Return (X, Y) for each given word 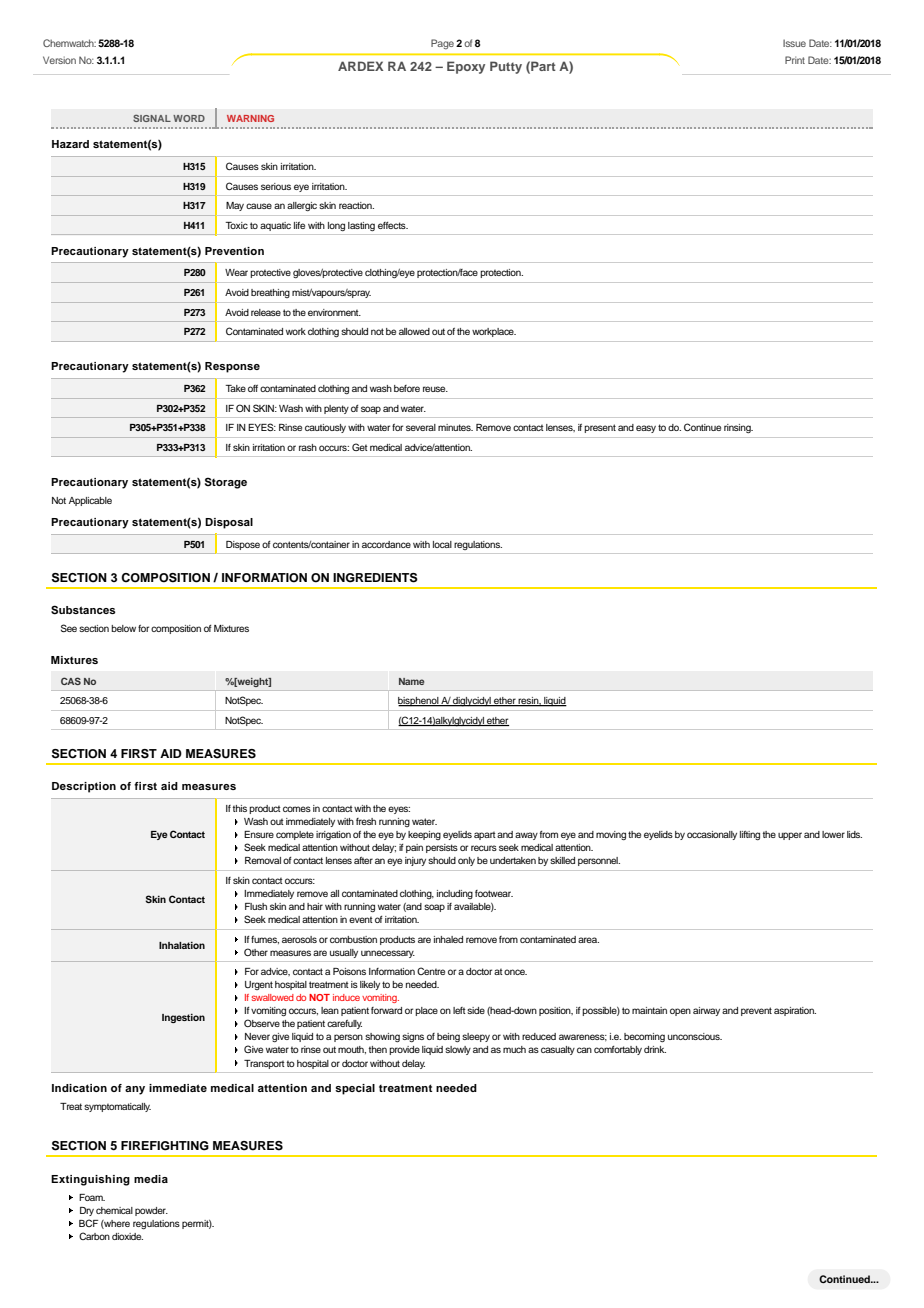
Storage (226, 483)
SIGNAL (152, 118)
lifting (750, 835)
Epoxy (466, 67)
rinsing (738, 428)
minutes (455, 427)
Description (84, 787)
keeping (424, 835)
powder (151, 1211)
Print (795, 60)
